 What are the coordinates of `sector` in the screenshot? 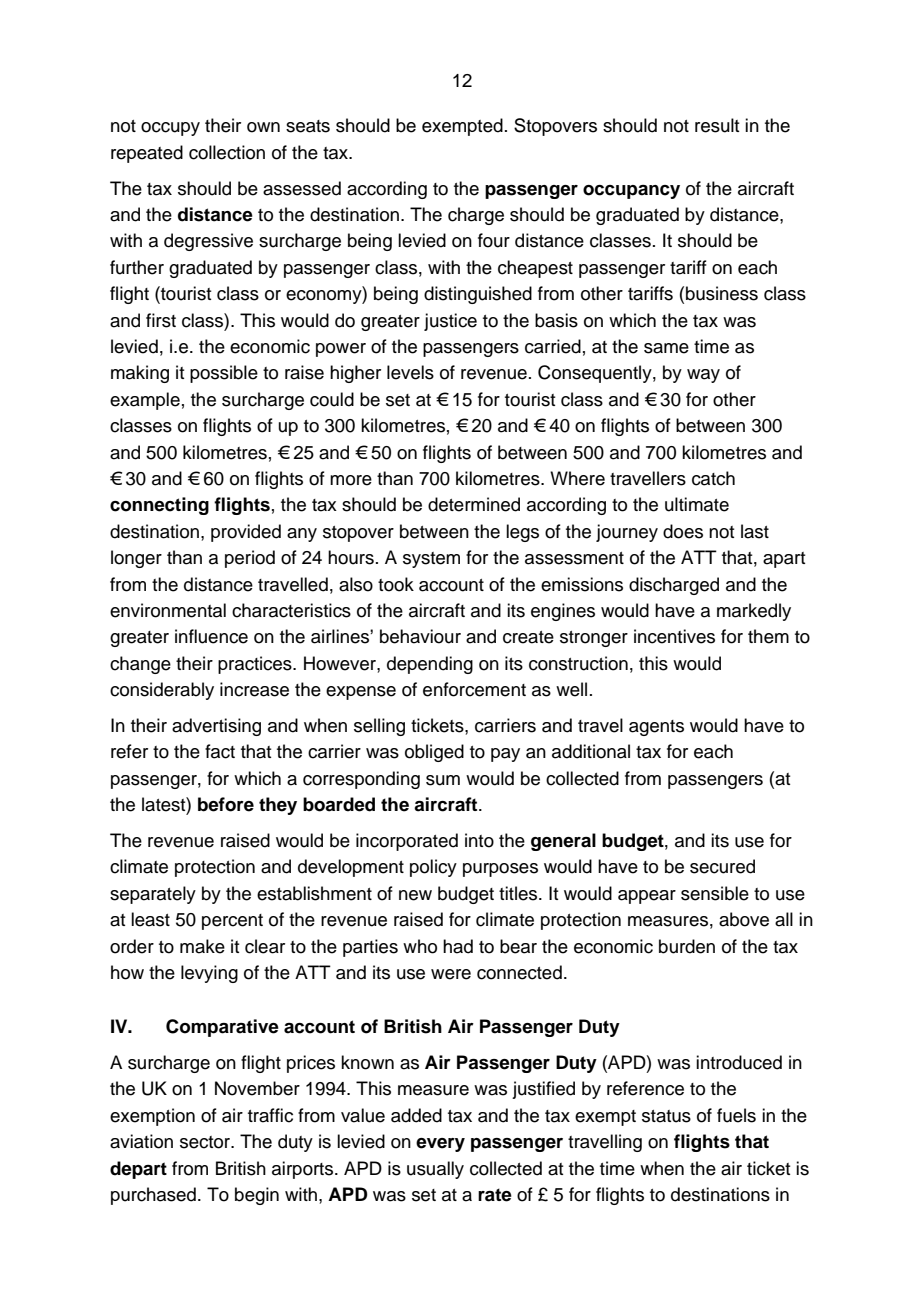 It's located at (206, 1142).
